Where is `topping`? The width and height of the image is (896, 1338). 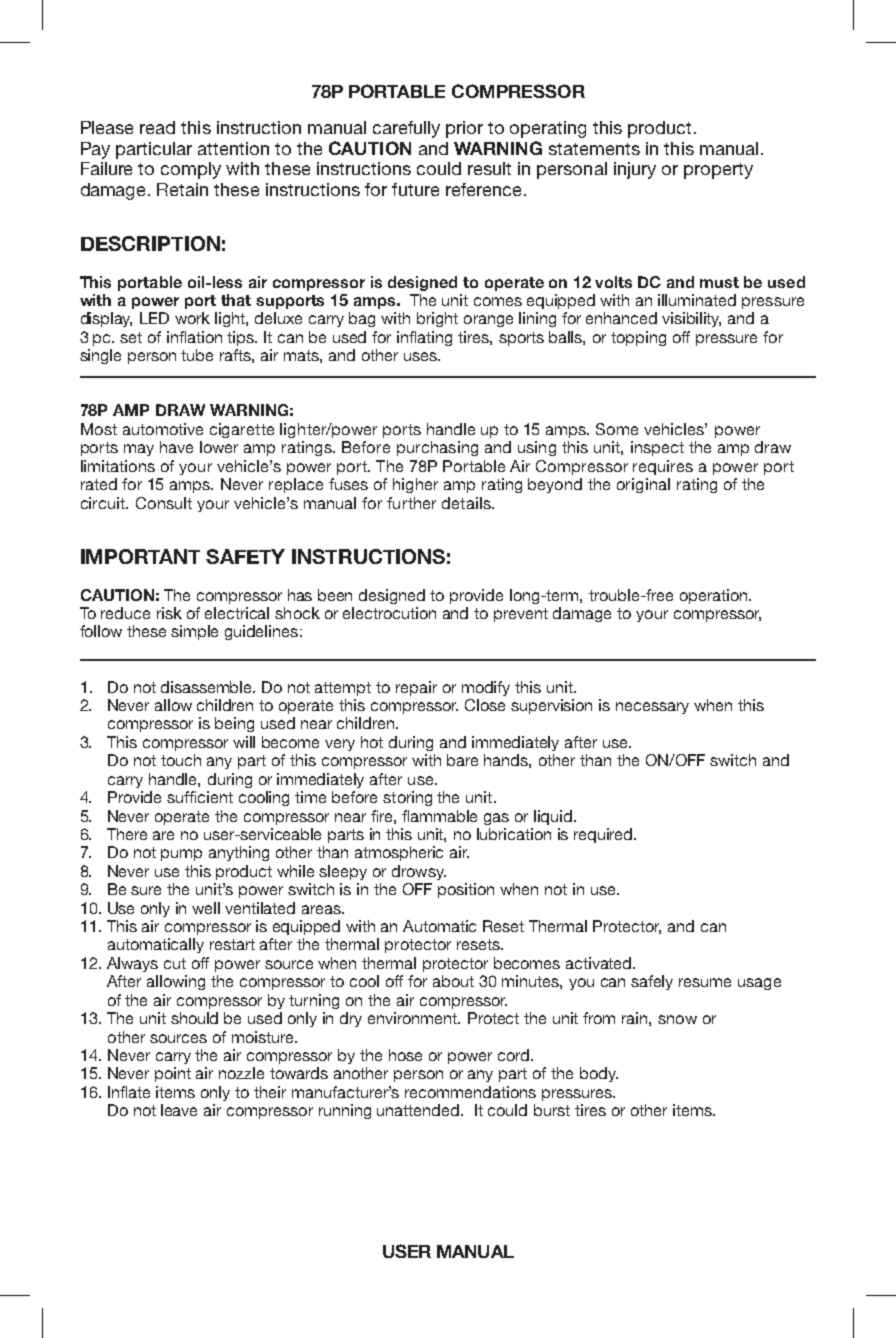
topping is located at coordinates (638, 338).
